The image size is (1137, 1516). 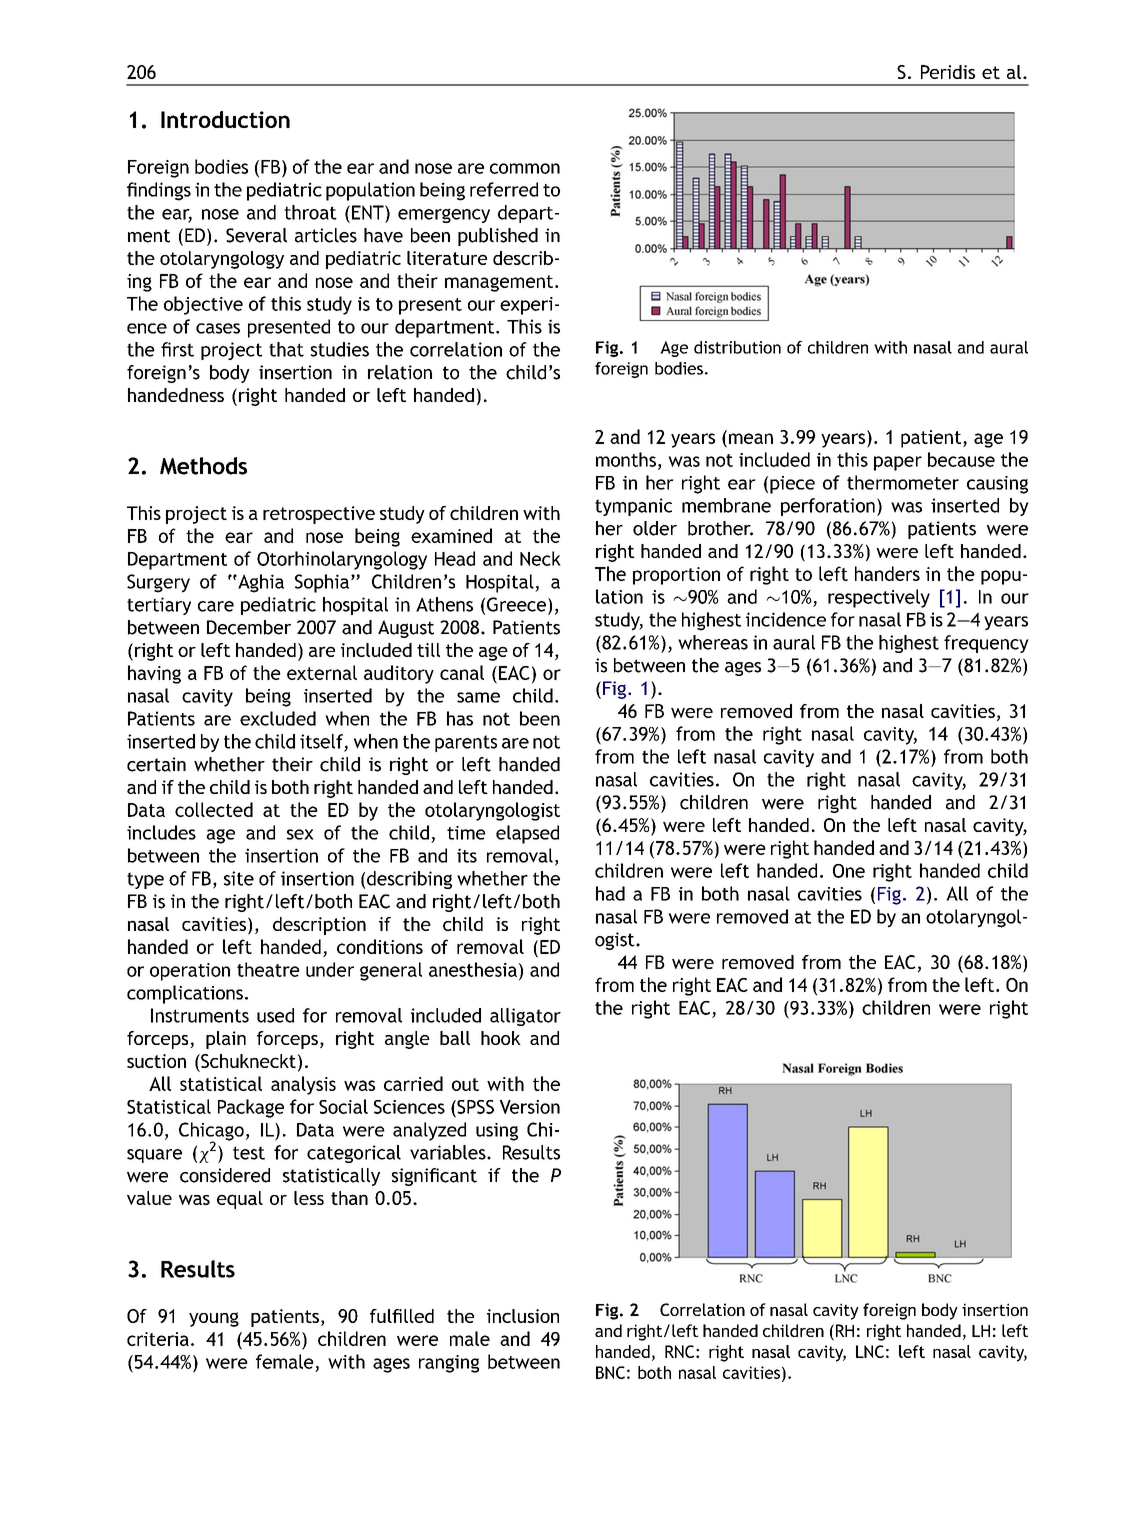 What do you see at coordinates (203, 466) in the screenshot?
I see `Methods` at bounding box center [203, 466].
